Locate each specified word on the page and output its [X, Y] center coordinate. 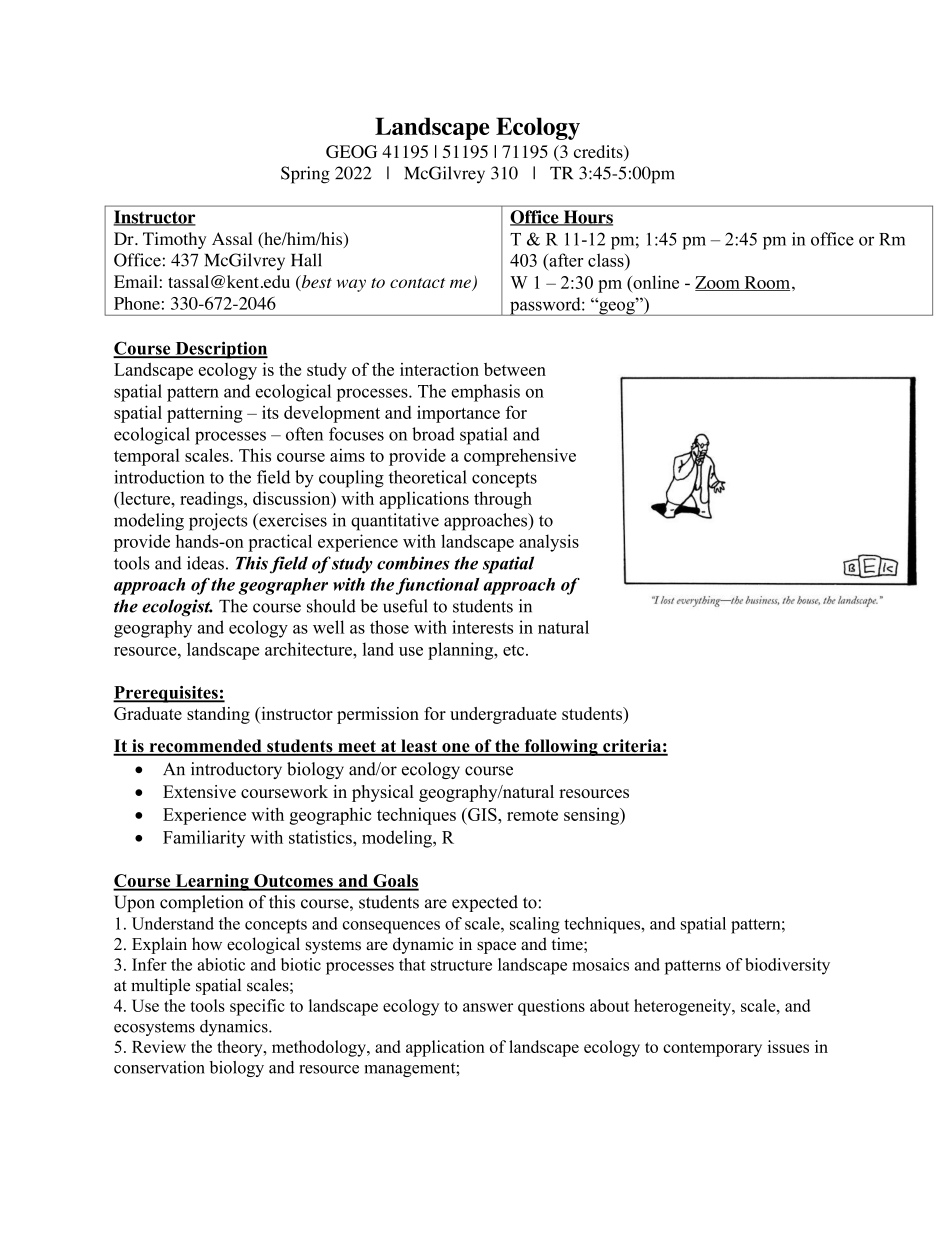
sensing [592, 816]
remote [532, 815]
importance [458, 414]
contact [417, 283]
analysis [549, 543]
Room [767, 283]
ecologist [177, 608]
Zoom [718, 283]
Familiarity [204, 839]
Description [220, 350]
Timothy [174, 240]
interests [482, 627]
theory [241, 1048]
